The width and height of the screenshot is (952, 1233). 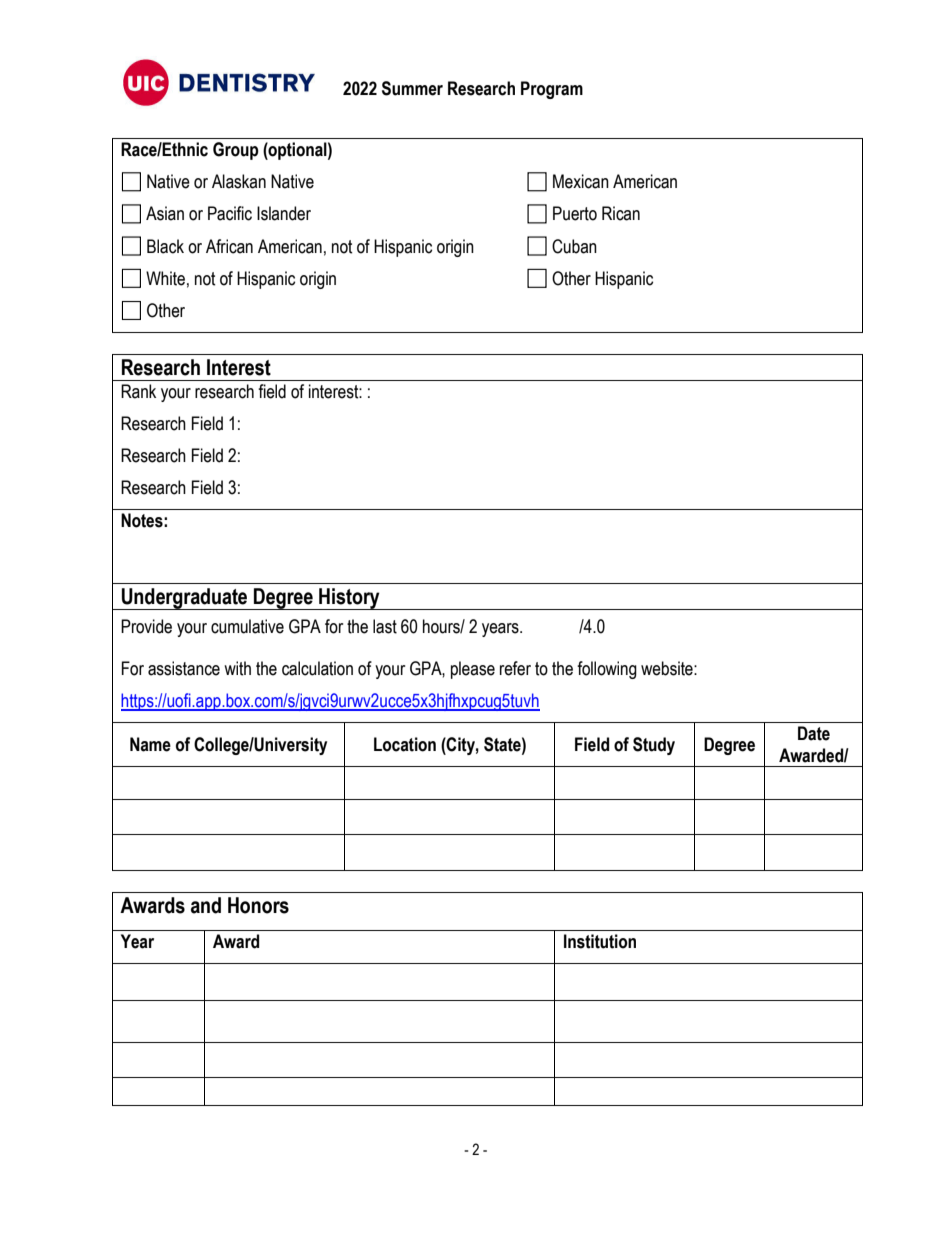 What do you see at coordinates (236, 151) in the screenshot?
I see `Group` at bounding box center [236, 151].
